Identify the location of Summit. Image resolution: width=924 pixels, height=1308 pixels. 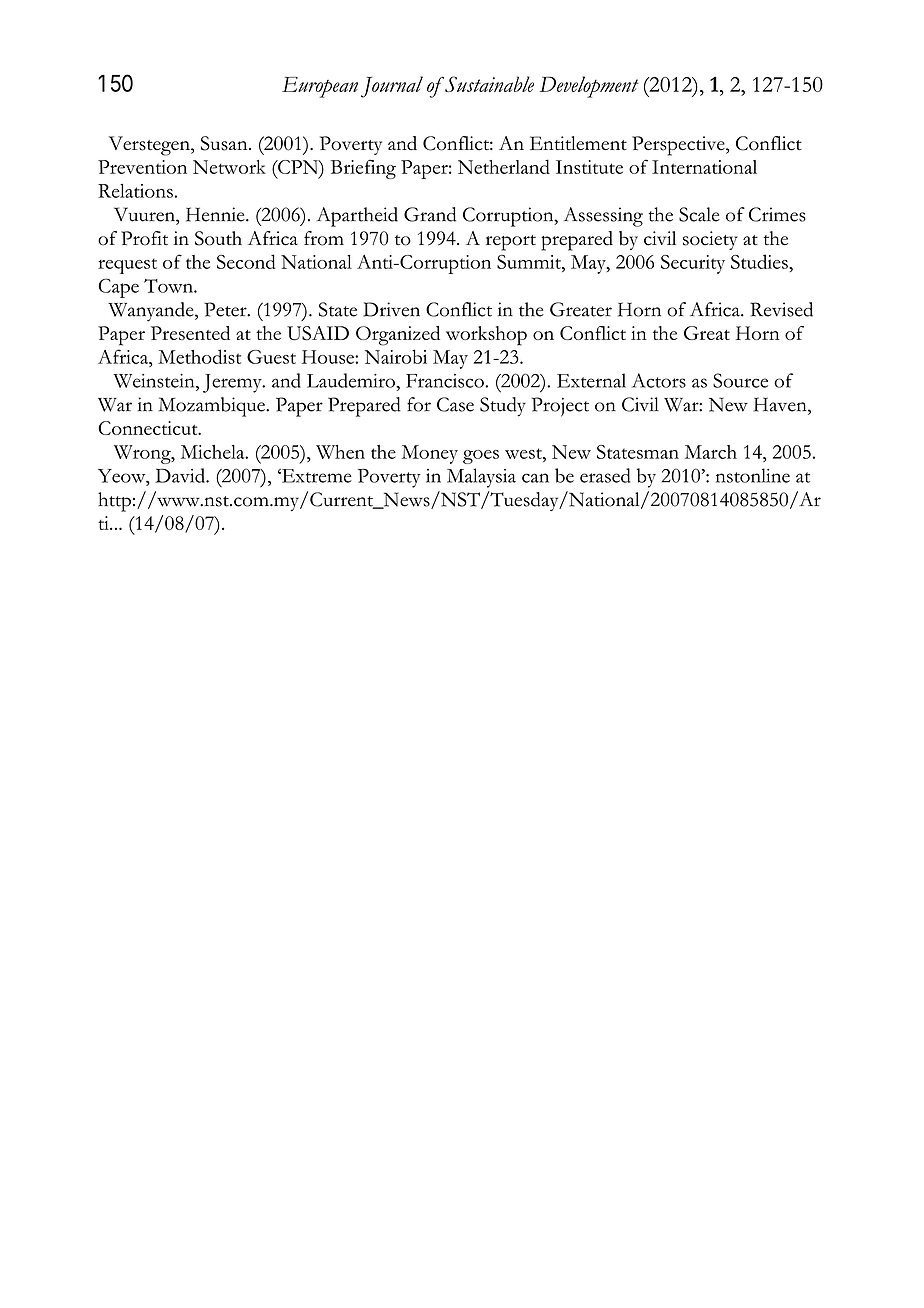
(530, 262).
